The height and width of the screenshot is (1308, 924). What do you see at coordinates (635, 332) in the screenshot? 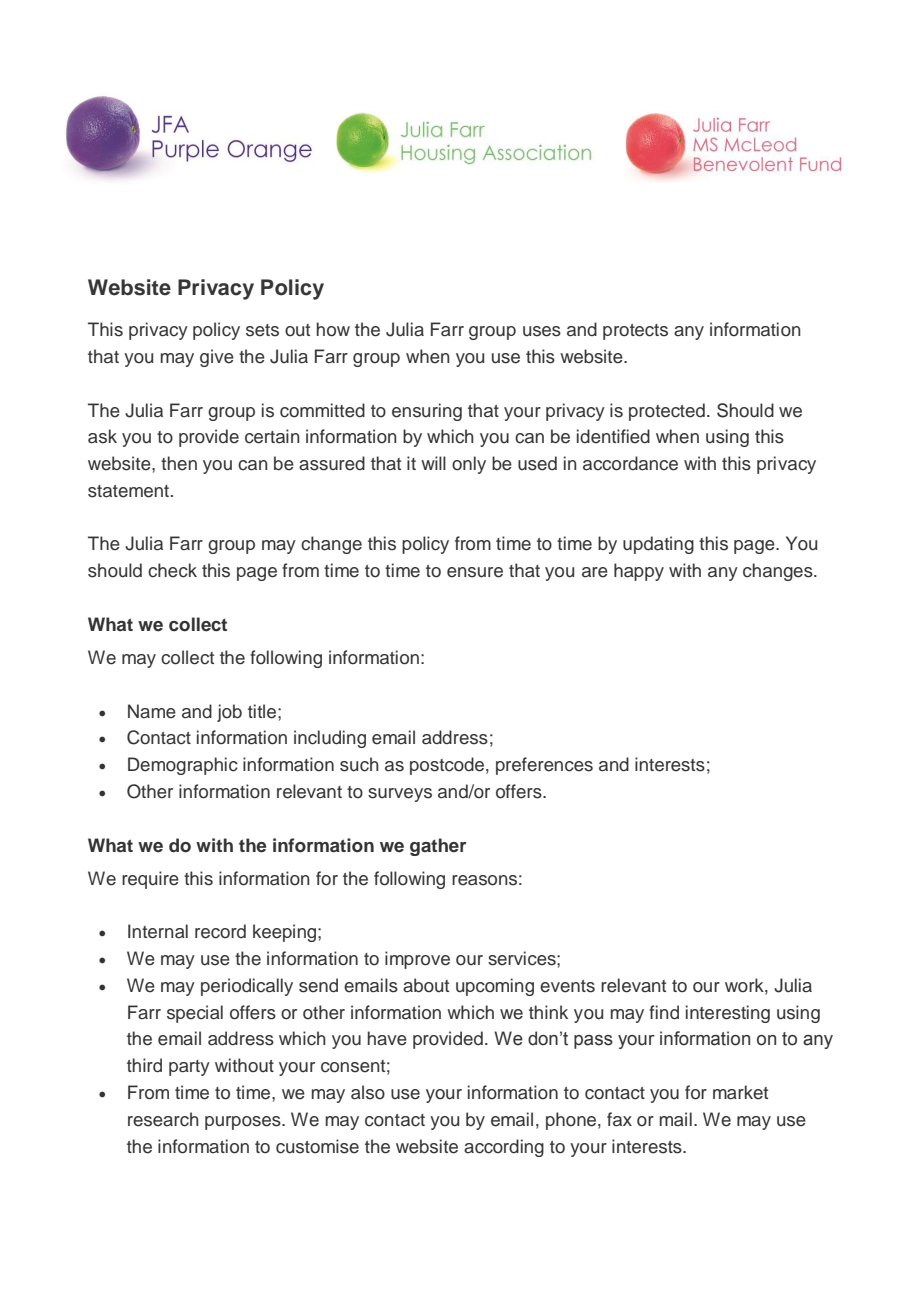
I see `protects` at bounding box center [635, 332].
